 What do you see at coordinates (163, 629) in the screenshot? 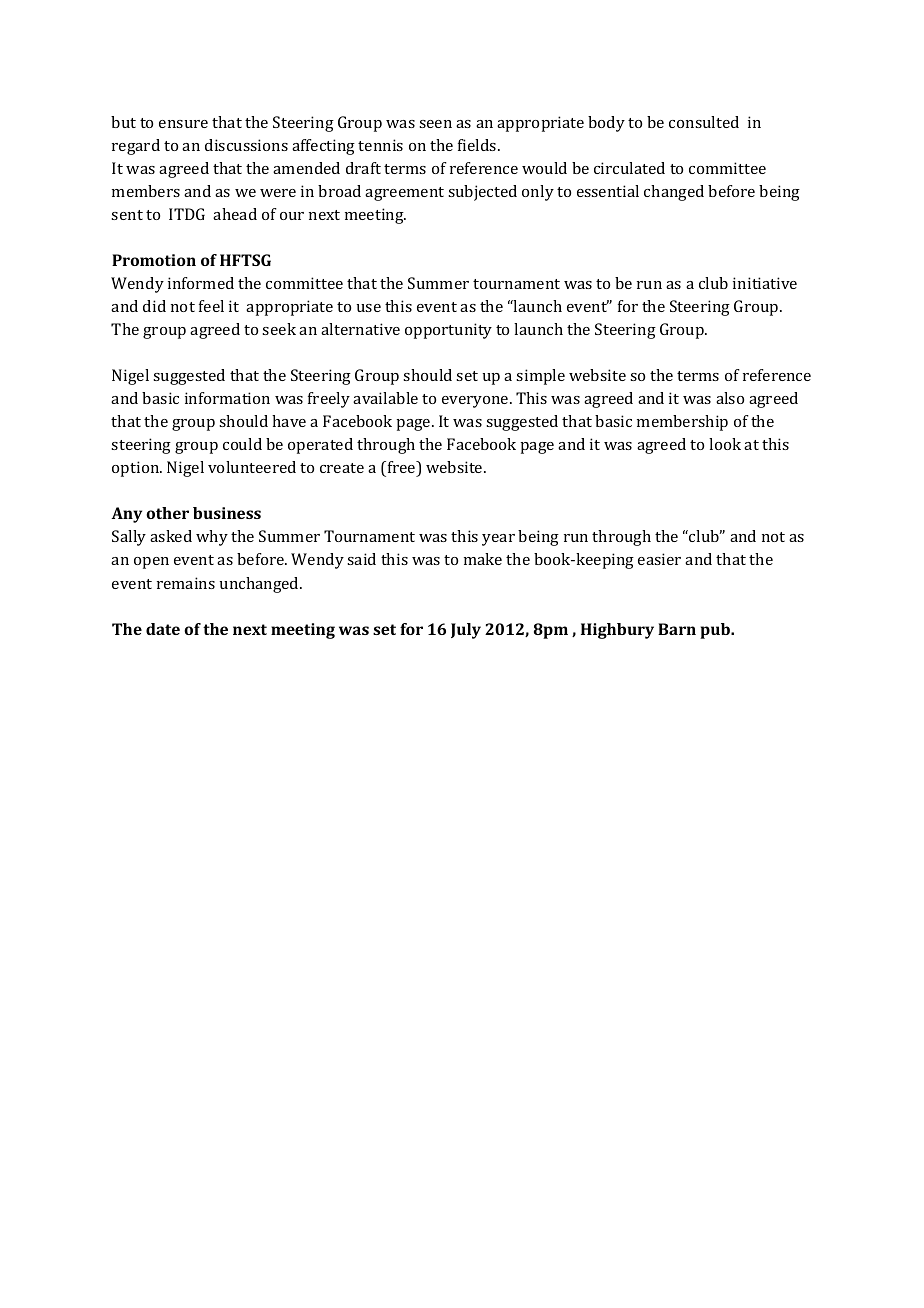
I see `date` at bounding box center [163, 629].
